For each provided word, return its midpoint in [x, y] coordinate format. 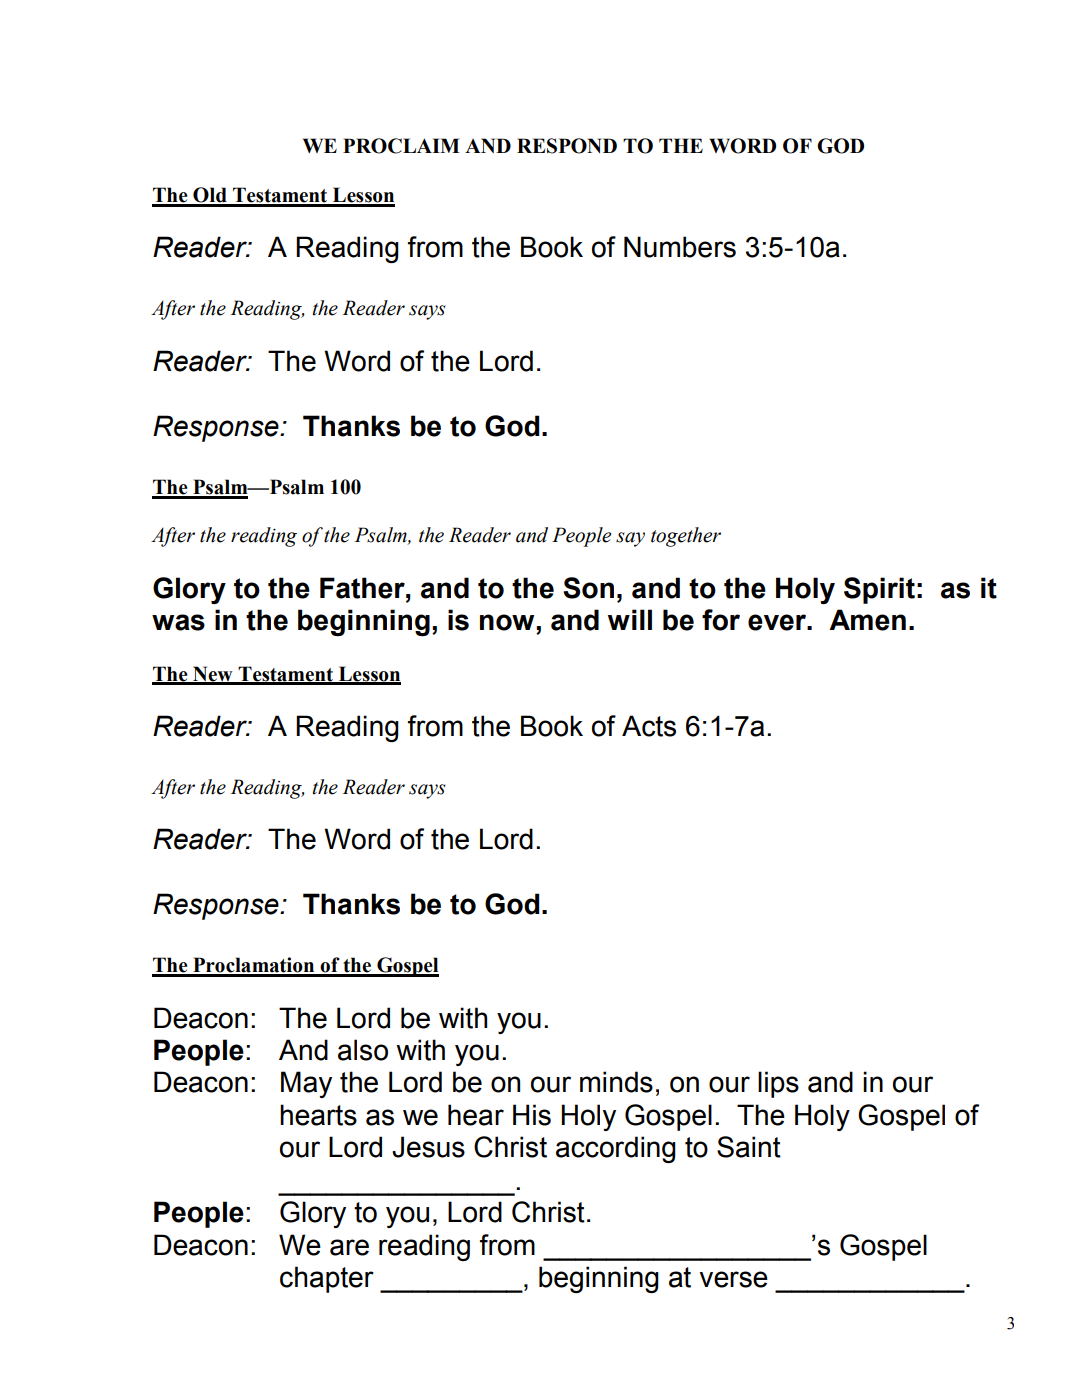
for [721, 620]
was [178, 622]
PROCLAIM [401, 146]
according [616, 1149]
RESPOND [567, 146]
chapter [327, 1279]
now [508, 622]
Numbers [680, 247]
